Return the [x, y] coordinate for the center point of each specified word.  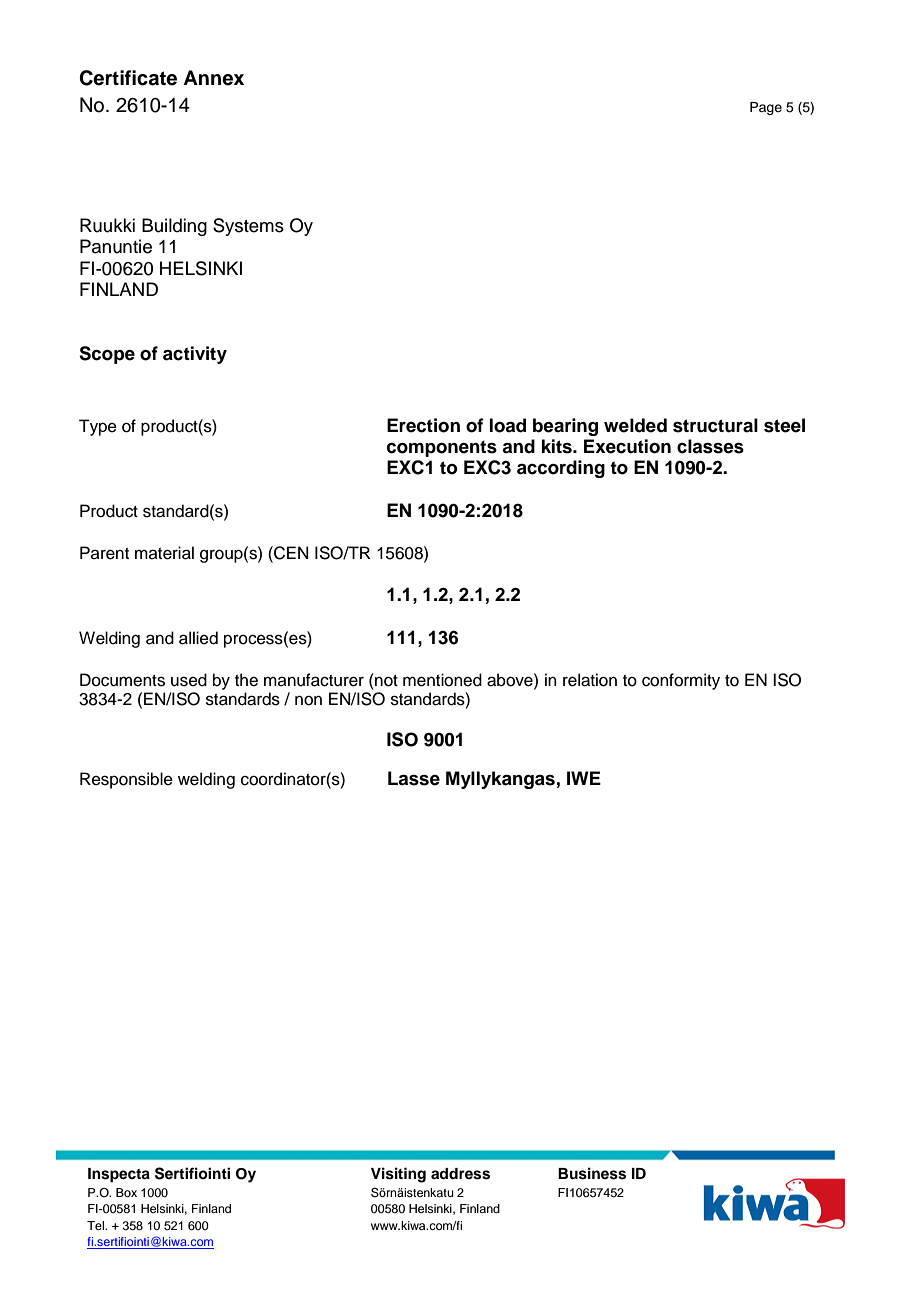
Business [592, 1173]
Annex [213, 78]
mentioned [442, 680]
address [460, 1174]
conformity [681, 681]
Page [766, 108]
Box [126, 1192]
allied [198, 638]
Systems [248, 227]
